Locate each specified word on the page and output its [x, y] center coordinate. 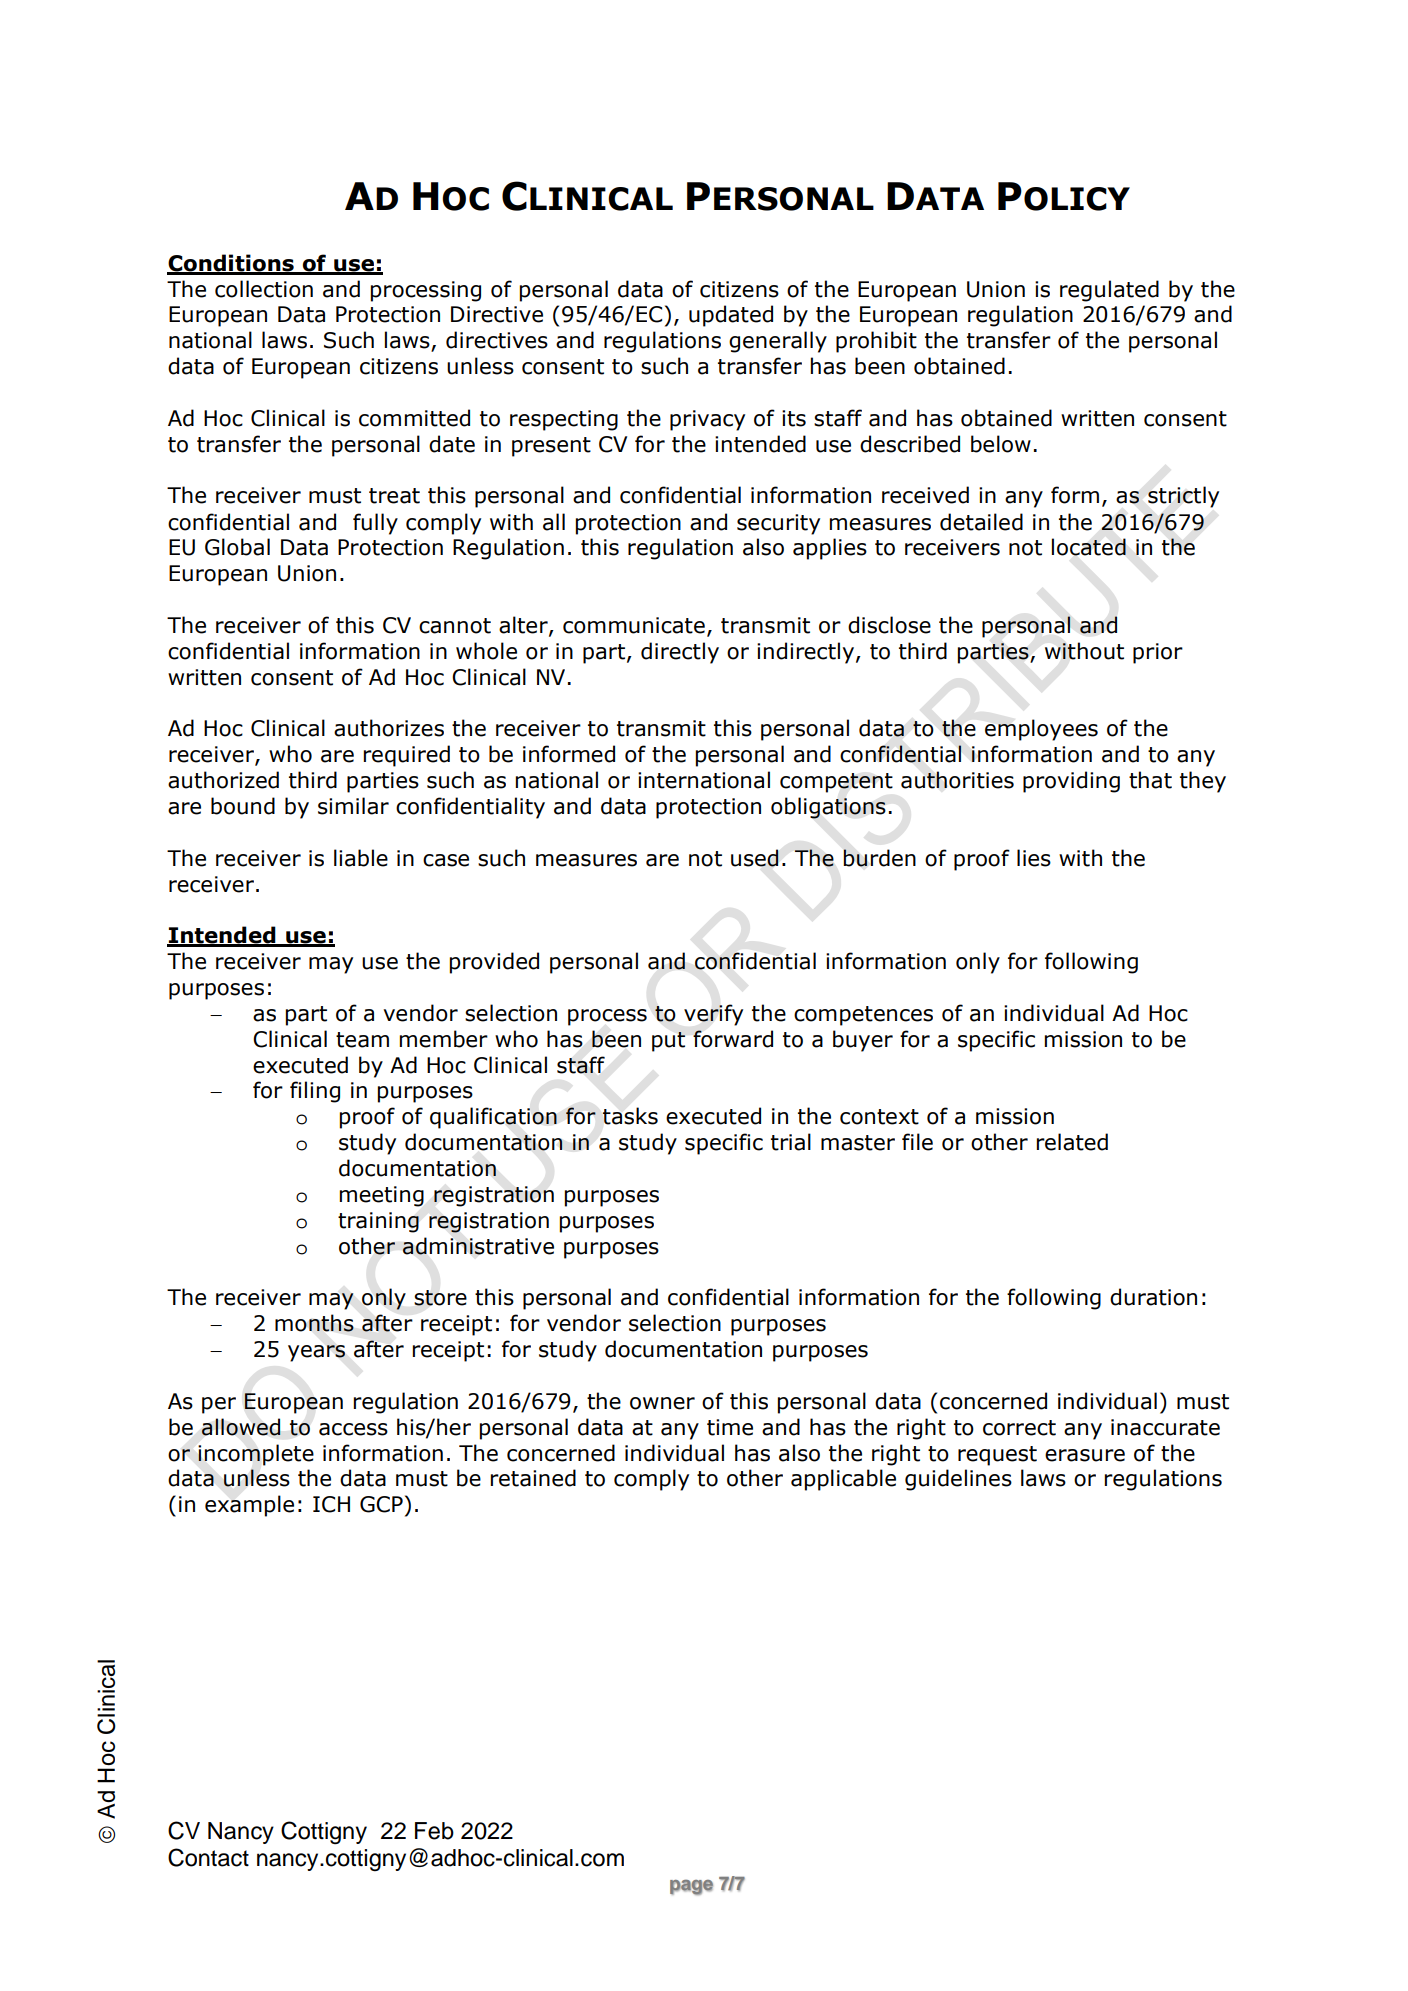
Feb [434, 1831]
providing [1071, 782]
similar [353, 806]
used [755, 858]
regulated [1109, 291]
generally [778, 342]
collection [264, 289]
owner [662, 1403]
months [314, 1323]
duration [1153, 1297]
